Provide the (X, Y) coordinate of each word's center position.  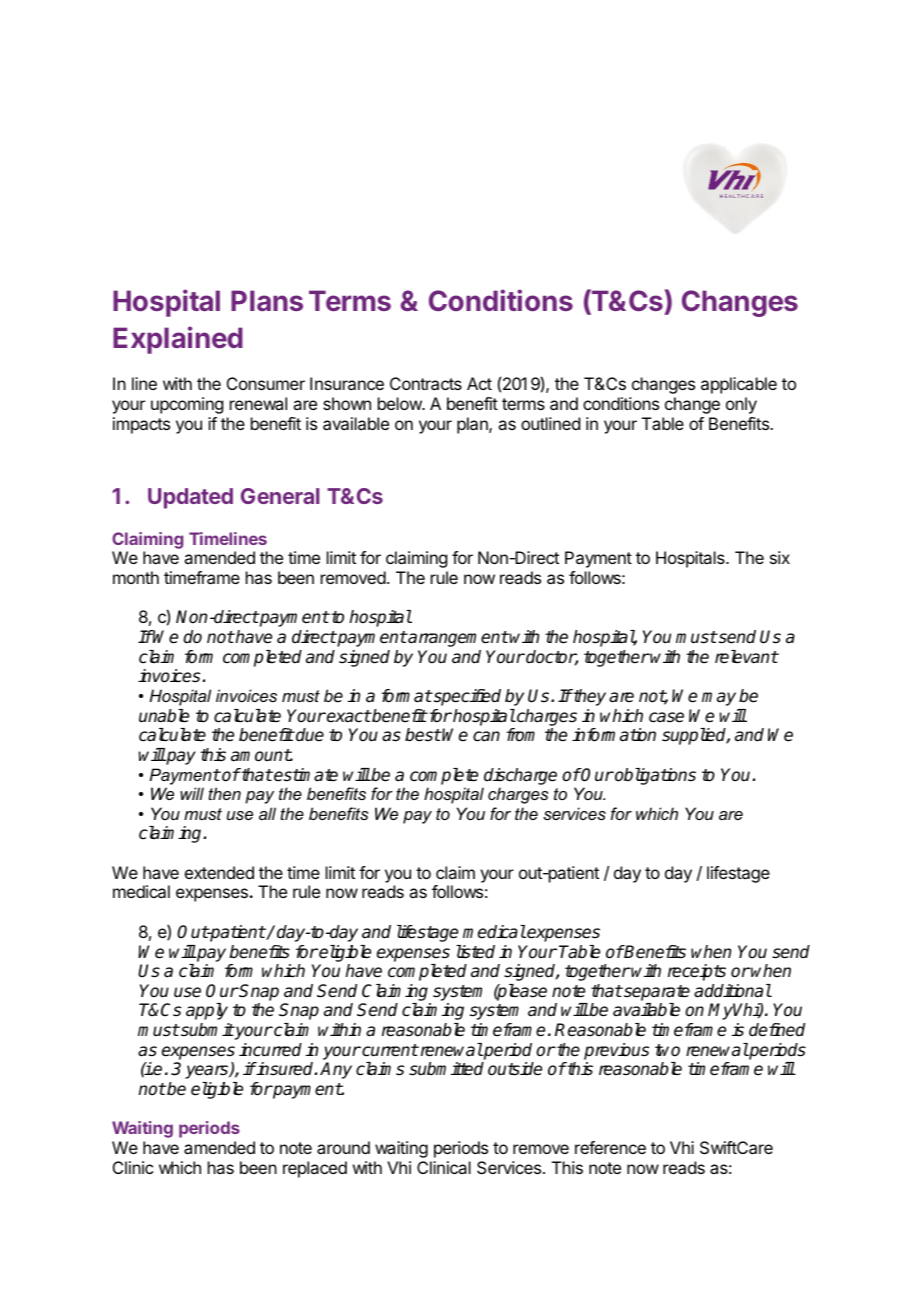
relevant (746, 657)
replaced (315, 1169)
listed (475, 952)
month (136, 577)
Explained (178, 340)
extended (219, 872)
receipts (697, 972)
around (343, 1147)
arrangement (457, 639)
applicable (739, 385)
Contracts (426, 383)
